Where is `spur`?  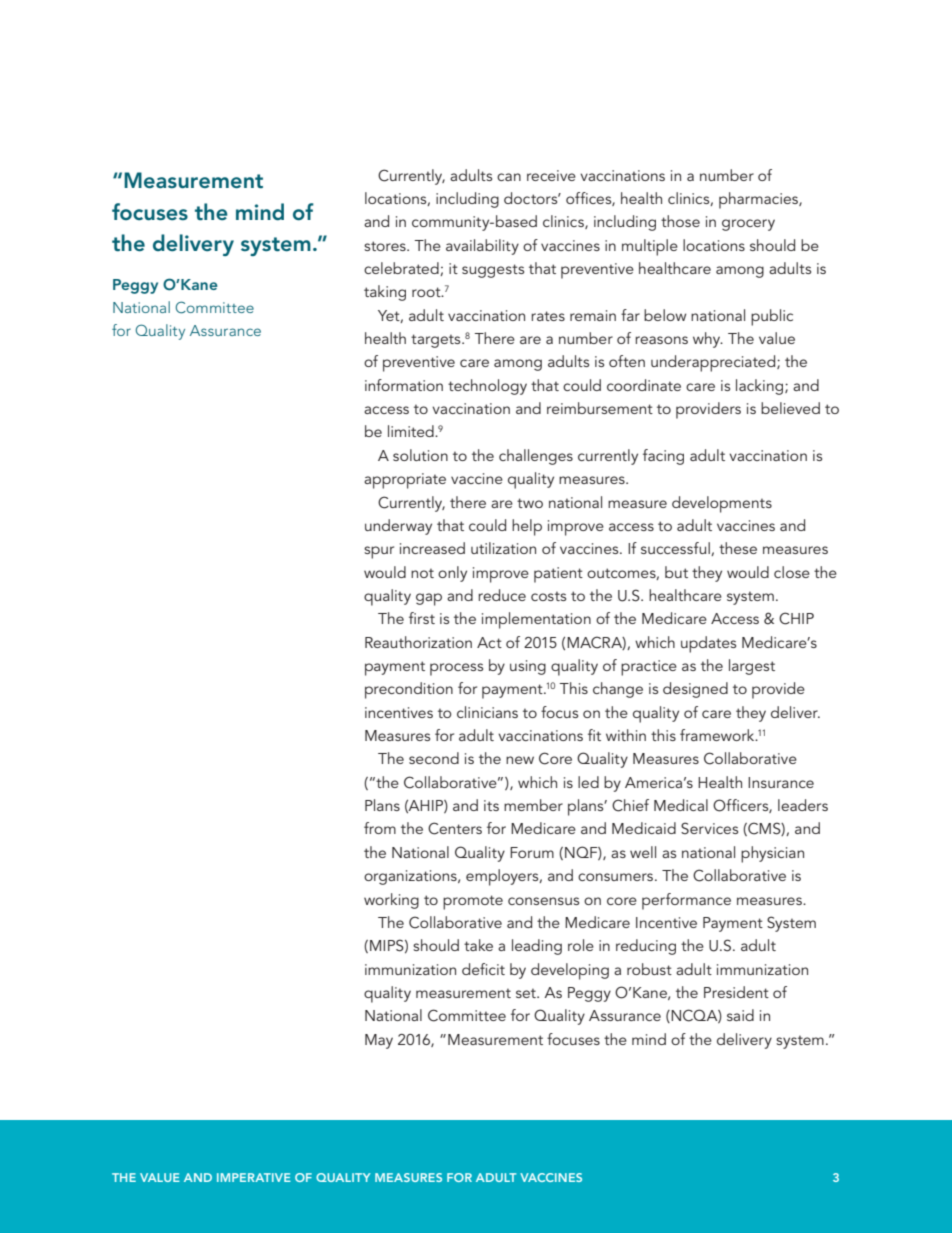 spur is located at coordinates (379, 552).
